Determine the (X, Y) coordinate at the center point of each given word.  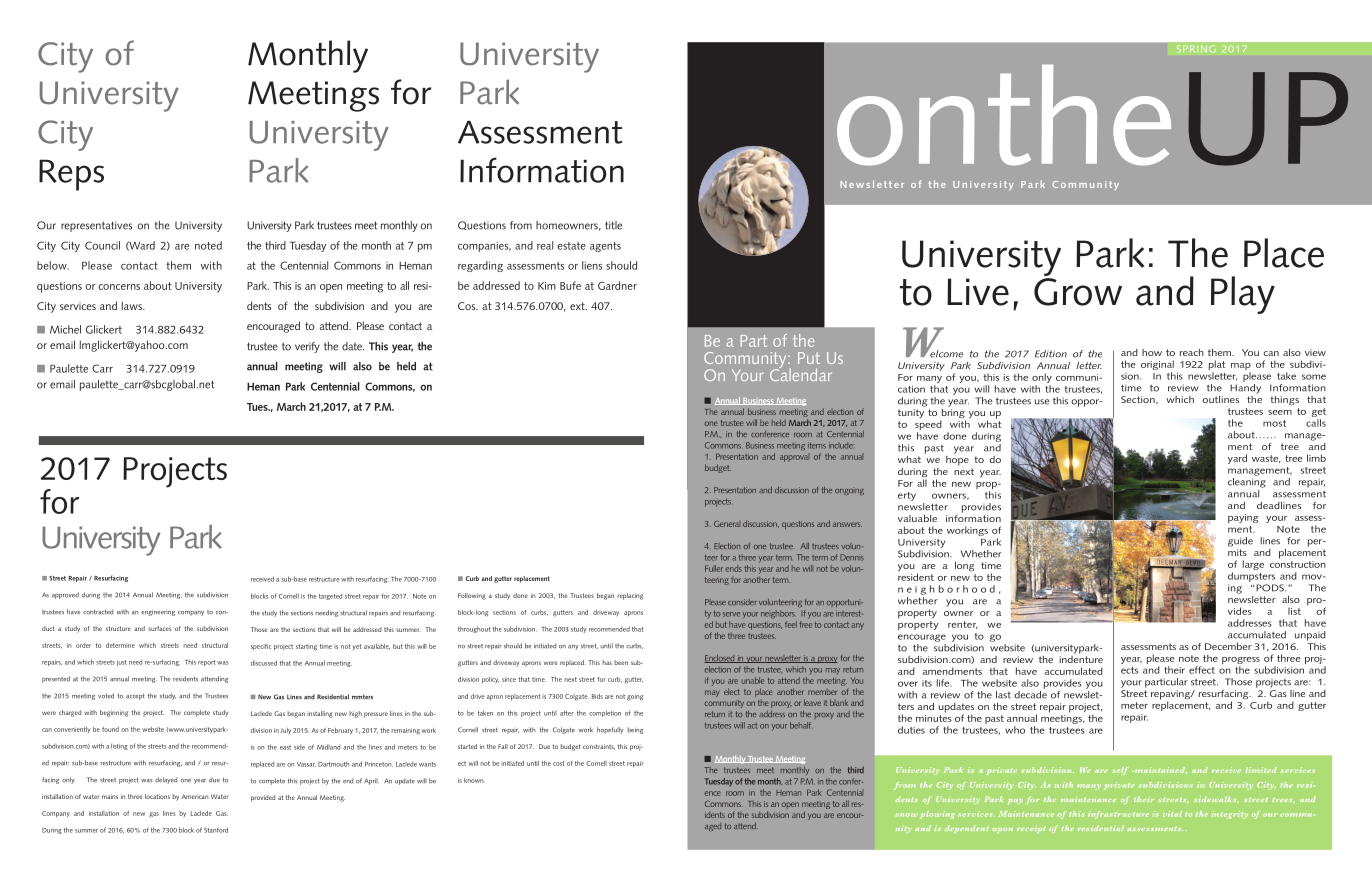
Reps (71, 175)
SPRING (1196, 49)
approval (794, 458)
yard (1237, 459)
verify (307, 347)
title (613, 225)
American (194, 796)
